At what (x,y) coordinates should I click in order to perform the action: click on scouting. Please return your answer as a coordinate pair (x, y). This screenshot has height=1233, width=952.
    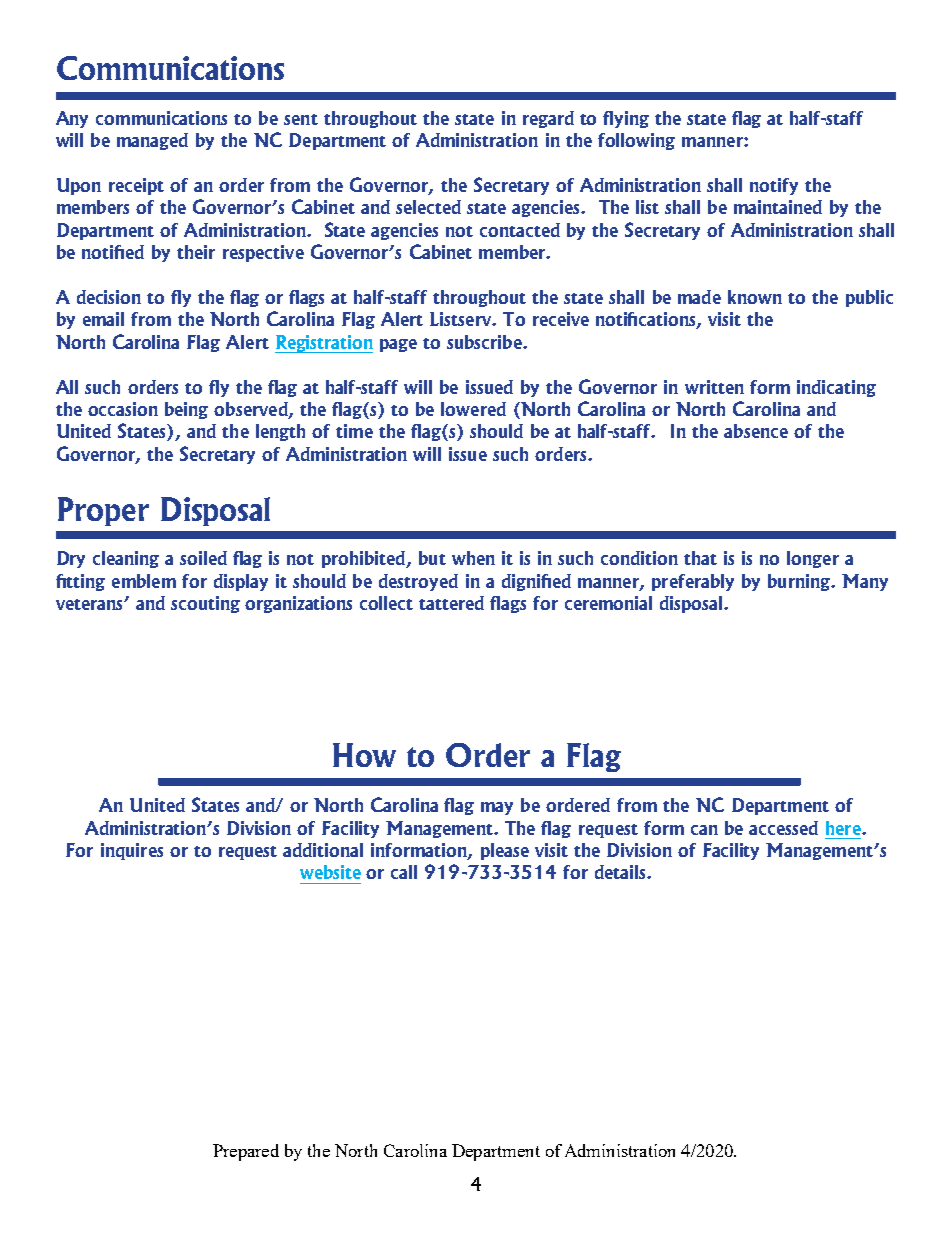
    Looking at the image, I should click on (205, 604).
